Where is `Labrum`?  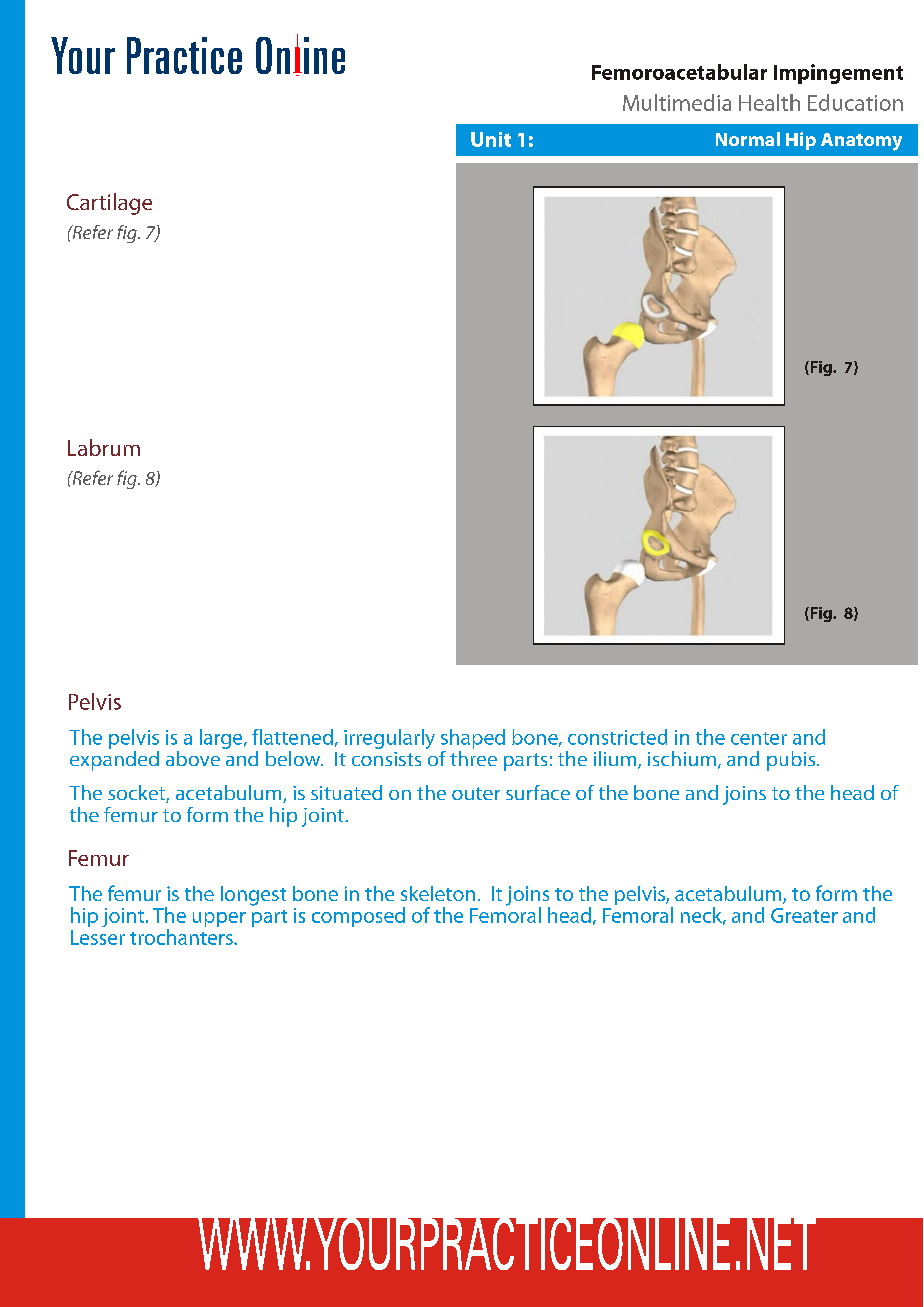 Labrum is located at coordinates (104, 447).
